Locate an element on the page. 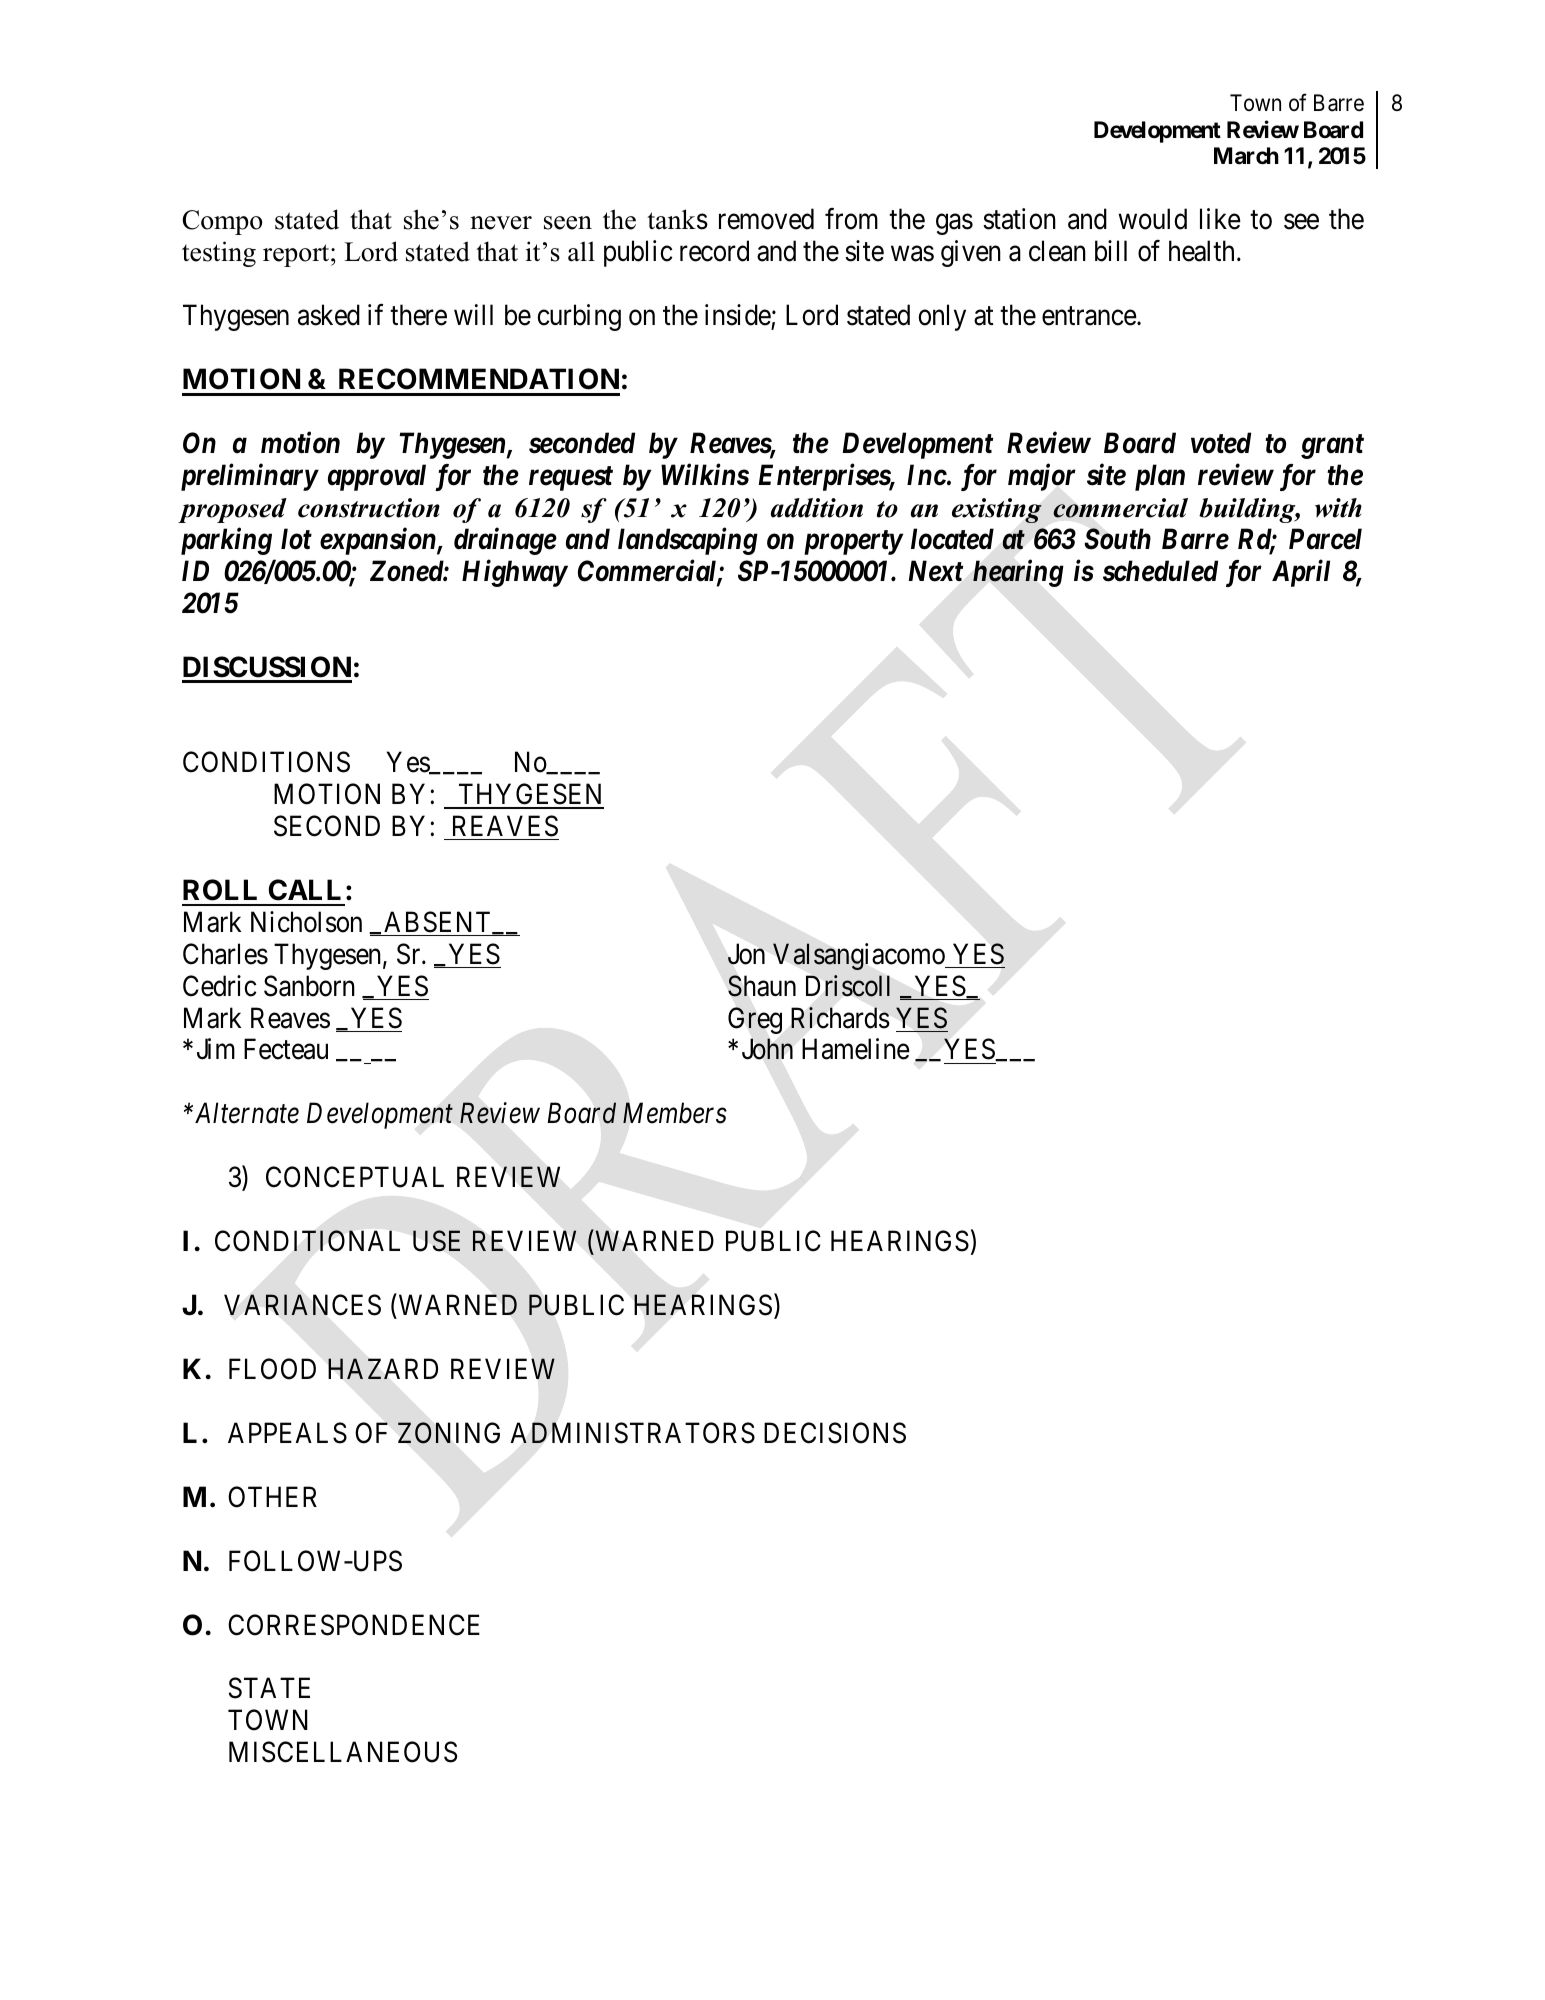 This document has width=1545, height=2000. Nicholson is located at coordinates (306, 922).
